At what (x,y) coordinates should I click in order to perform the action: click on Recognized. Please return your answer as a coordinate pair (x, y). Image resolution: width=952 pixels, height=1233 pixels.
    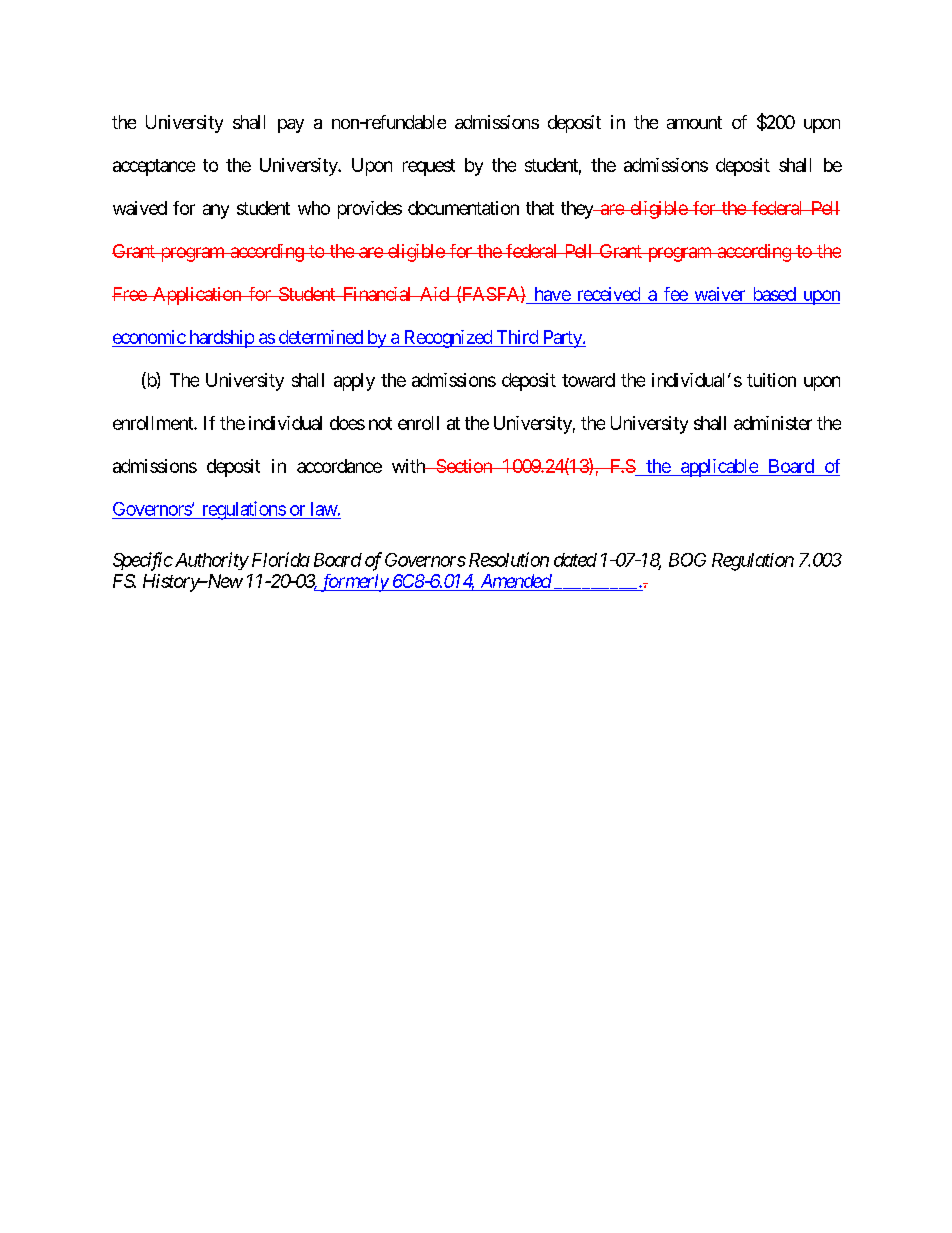
    Looking at the image, I should click on (447, 339).
